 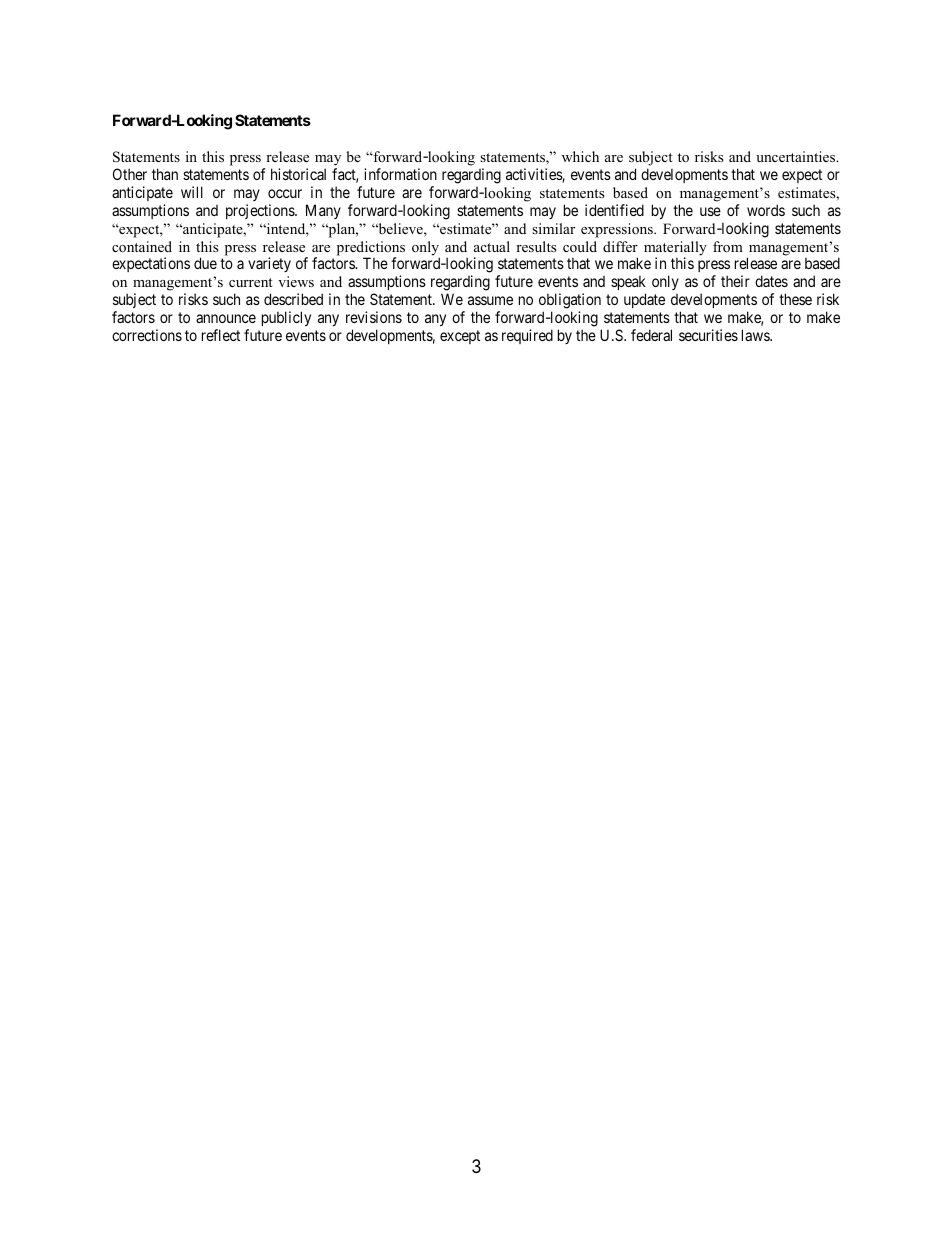 What do you see at coordinates (553, 228) in the screenshot?
I see `similar` at bounding box center [553, 228].
